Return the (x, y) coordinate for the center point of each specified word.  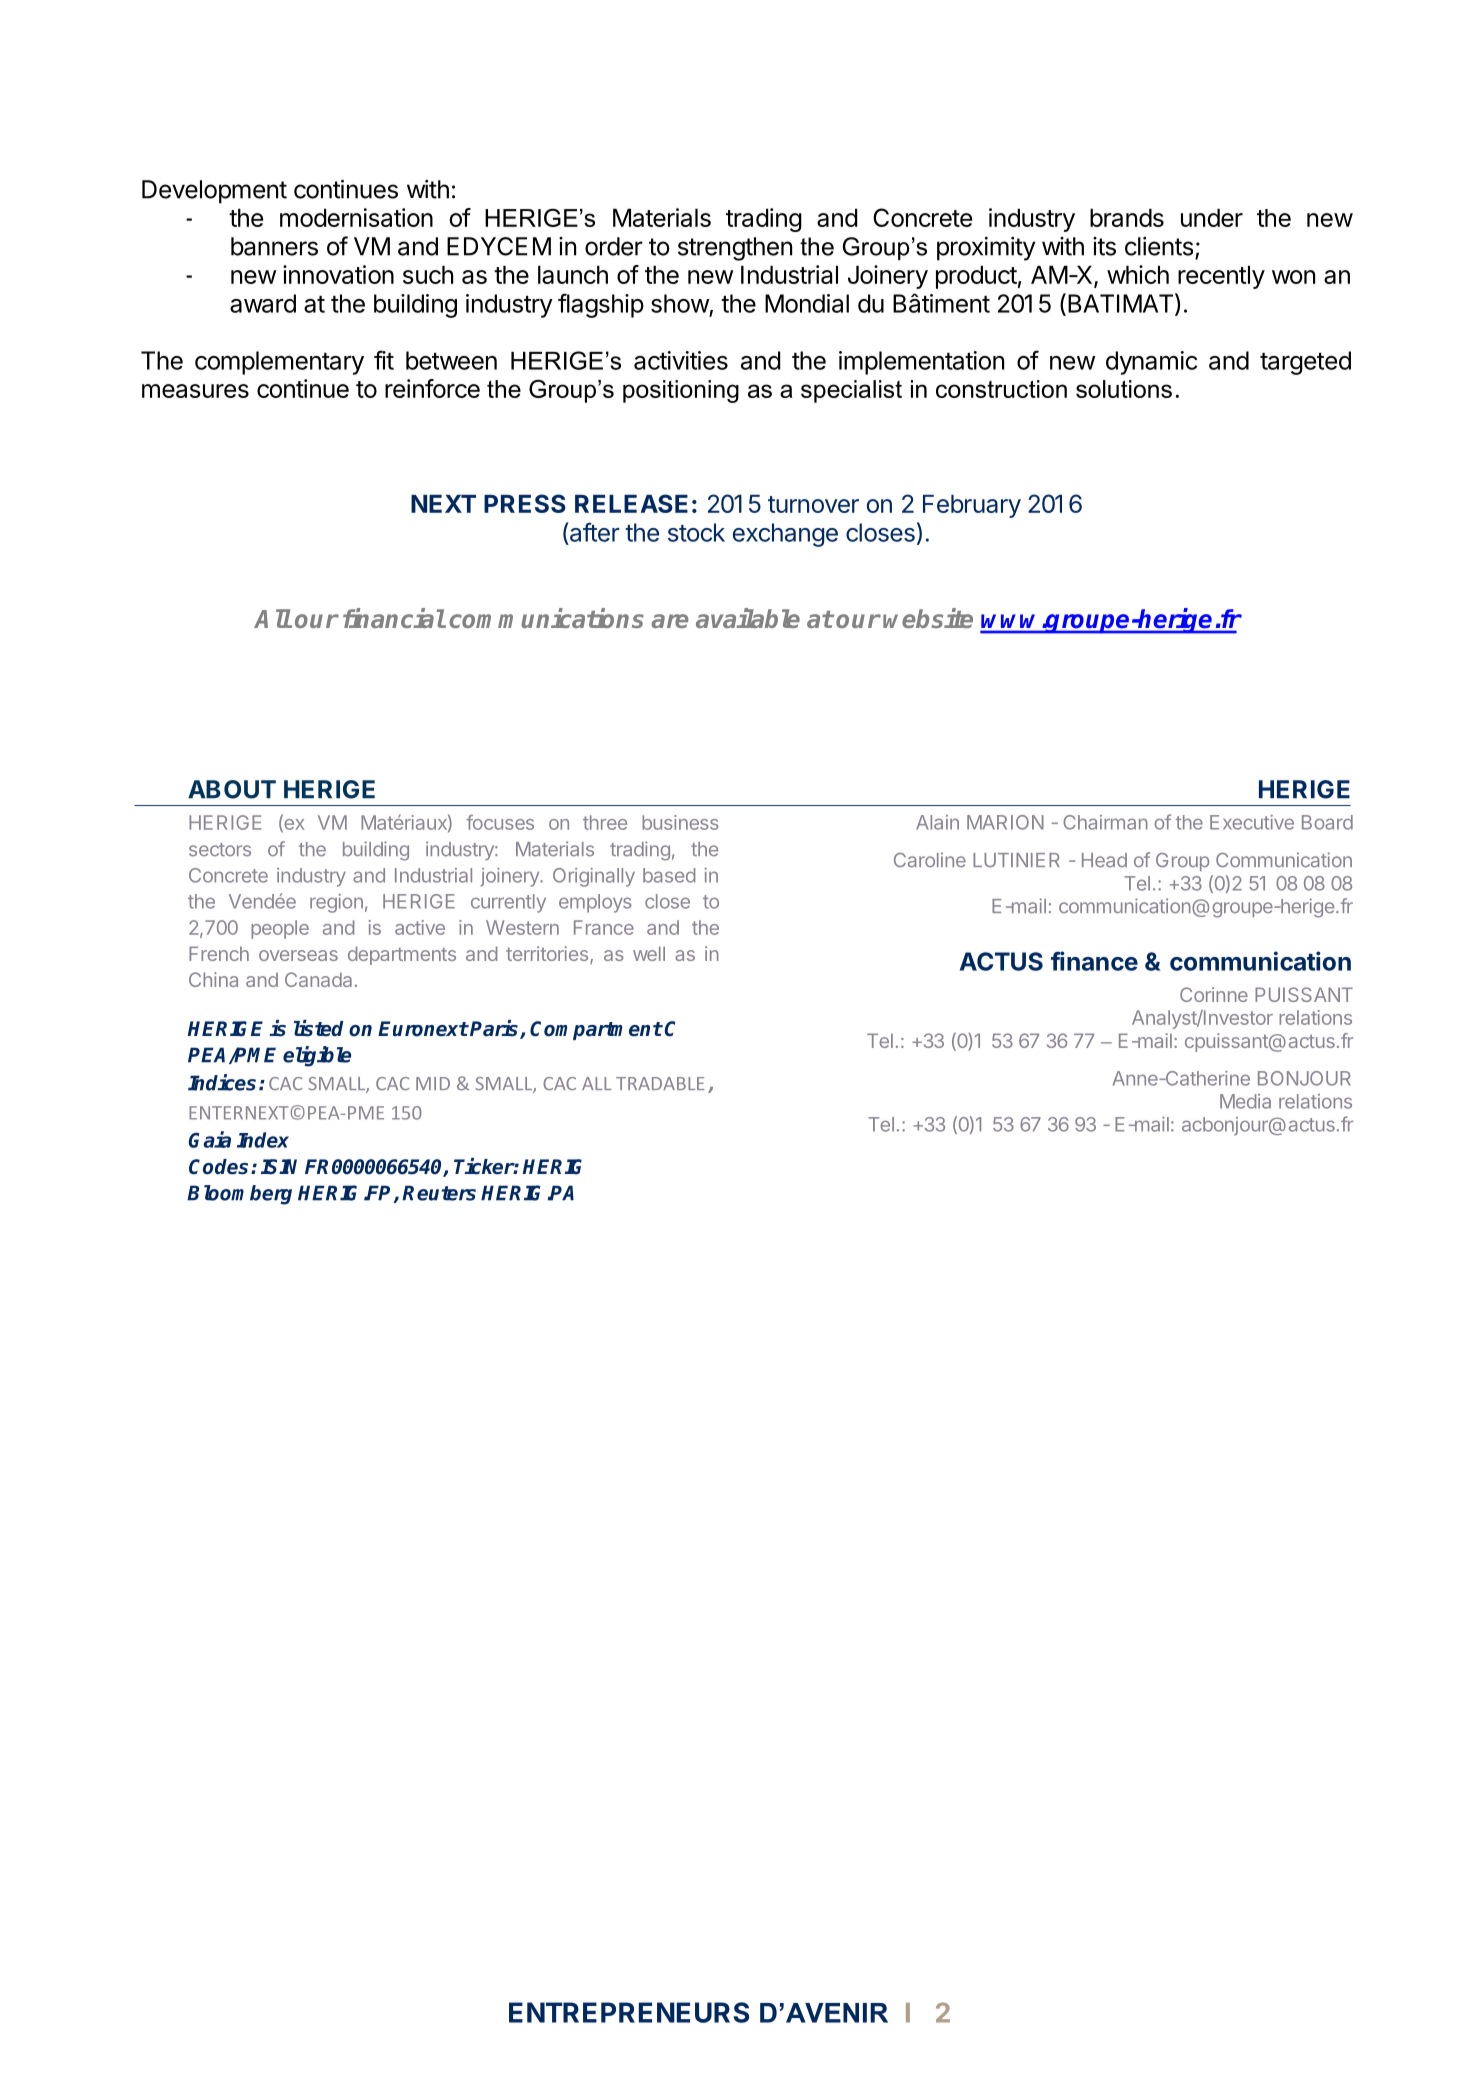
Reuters (439, 1193)
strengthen (735, 249)
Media (1245, 1101)
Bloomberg (239, 1195)
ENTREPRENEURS (629, 2012)
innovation (338, 274)
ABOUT (232, 789)
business (680, 822)
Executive (1252, 822)
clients (1159, 246)
